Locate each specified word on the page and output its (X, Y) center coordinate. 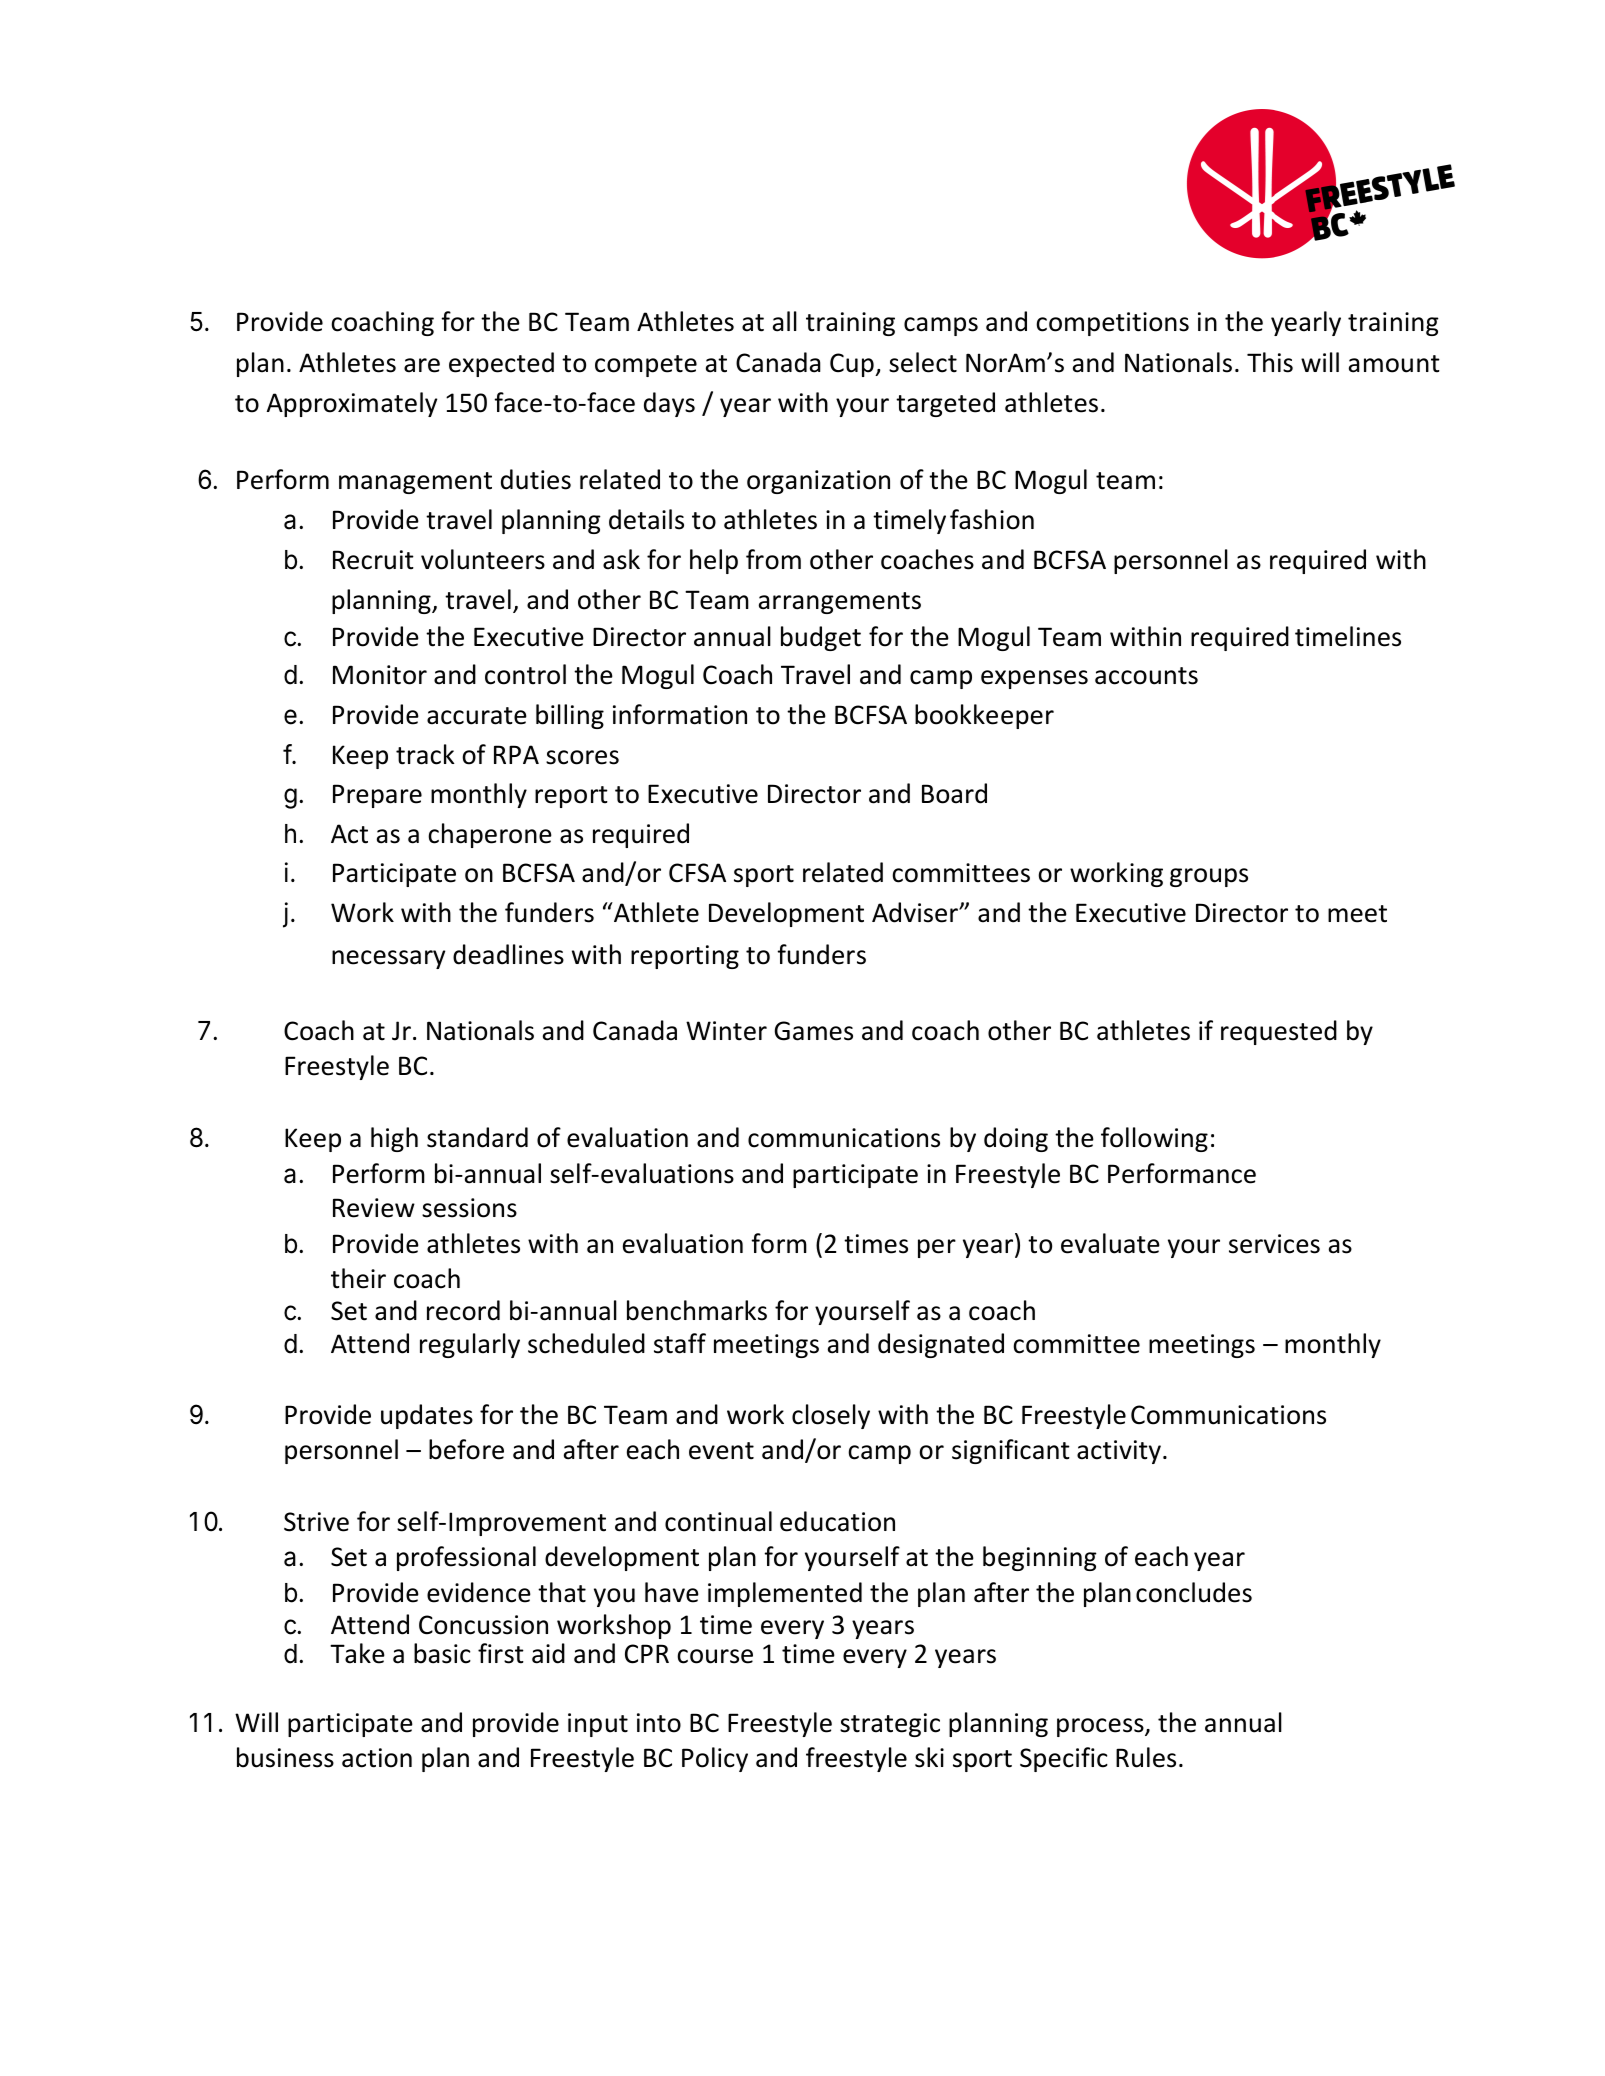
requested (1279, 1032)
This (1270, 362)
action (377, 1758)
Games (814, 1031)
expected (501, 364)
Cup (853, 365)
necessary (388, 959)
